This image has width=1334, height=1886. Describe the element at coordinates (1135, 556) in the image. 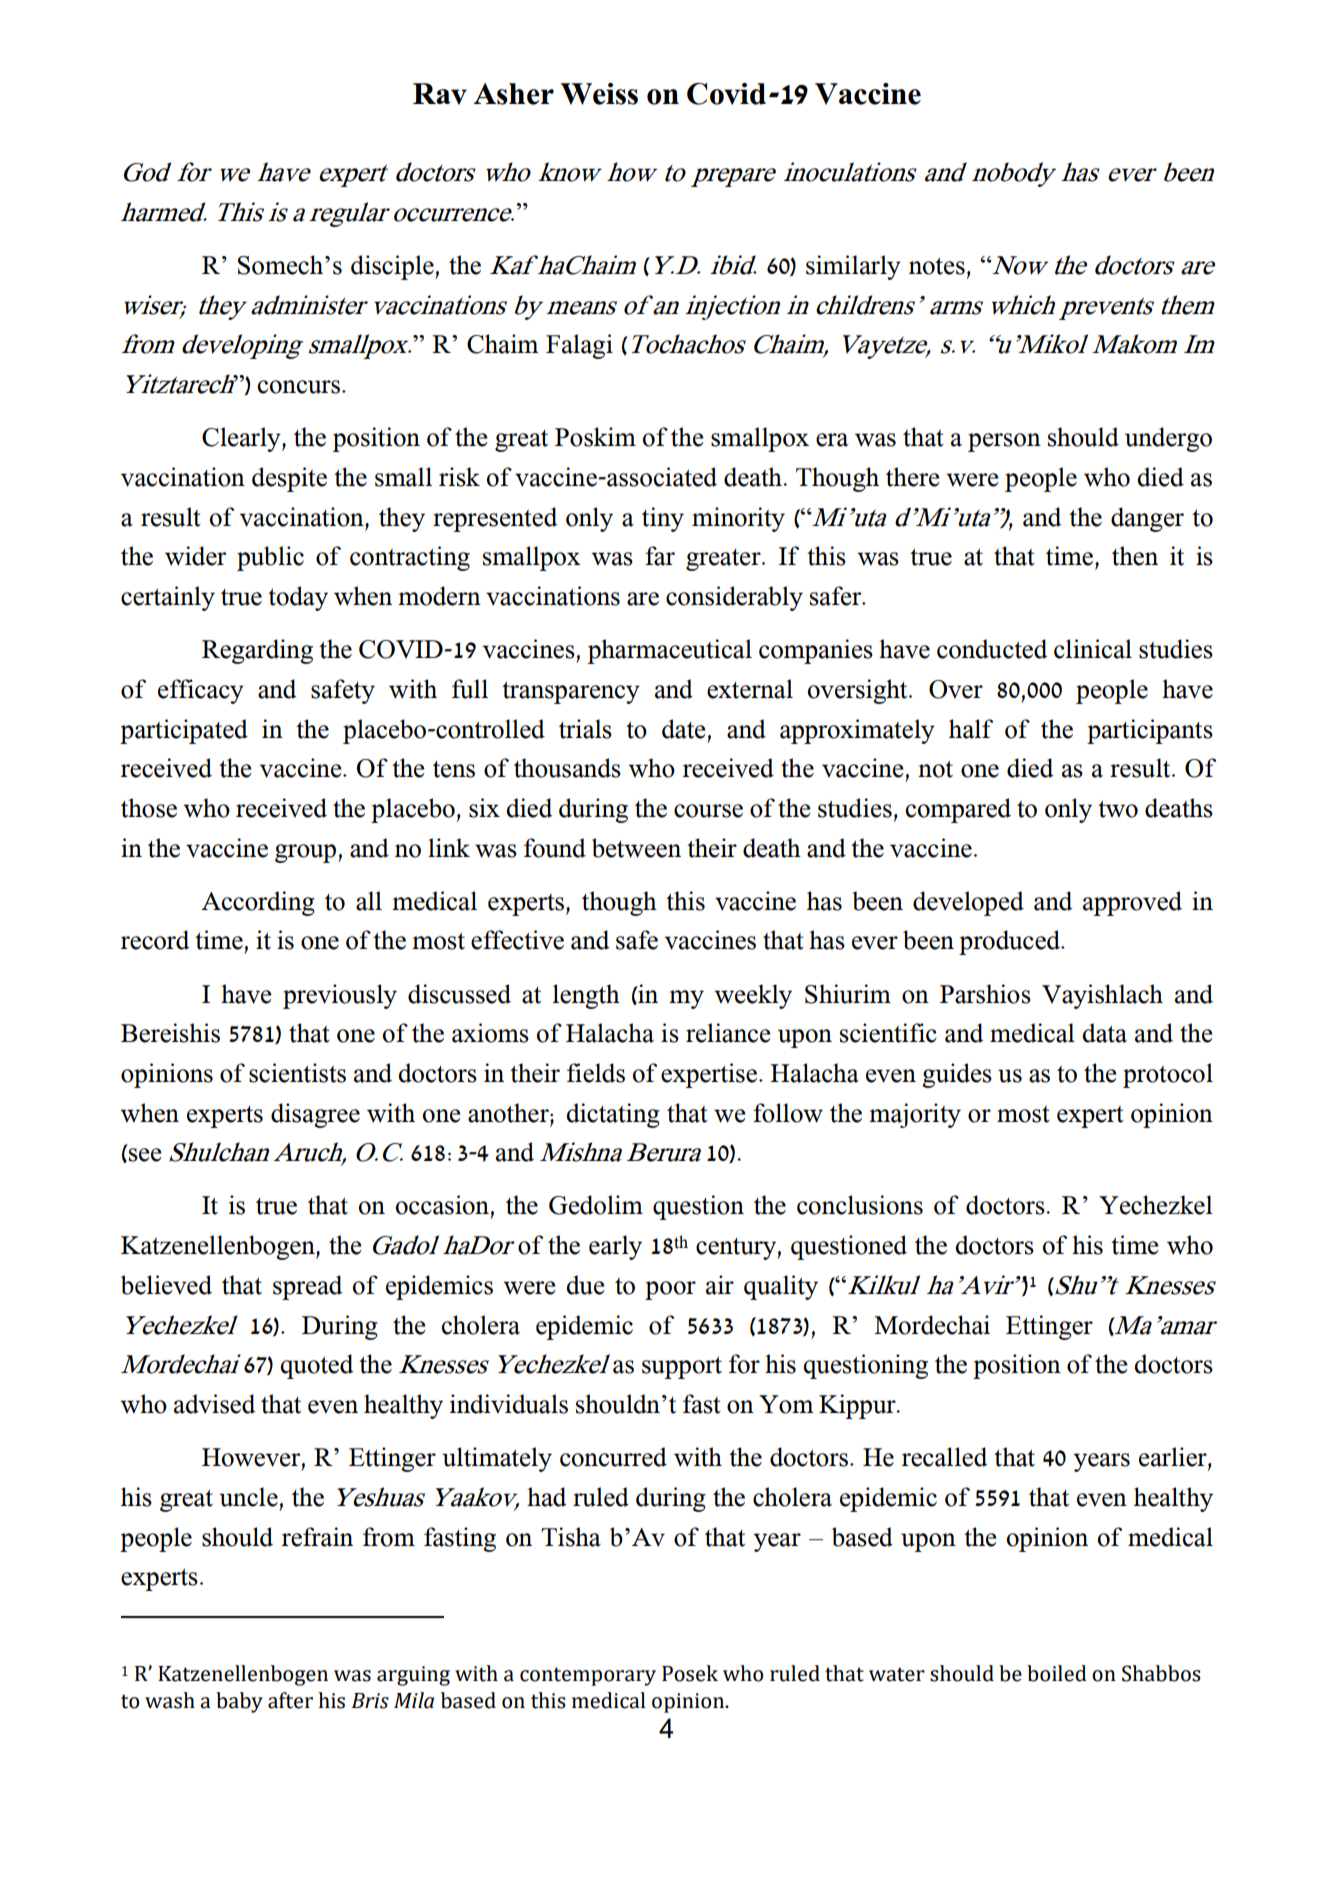

I see `then` at that location.
